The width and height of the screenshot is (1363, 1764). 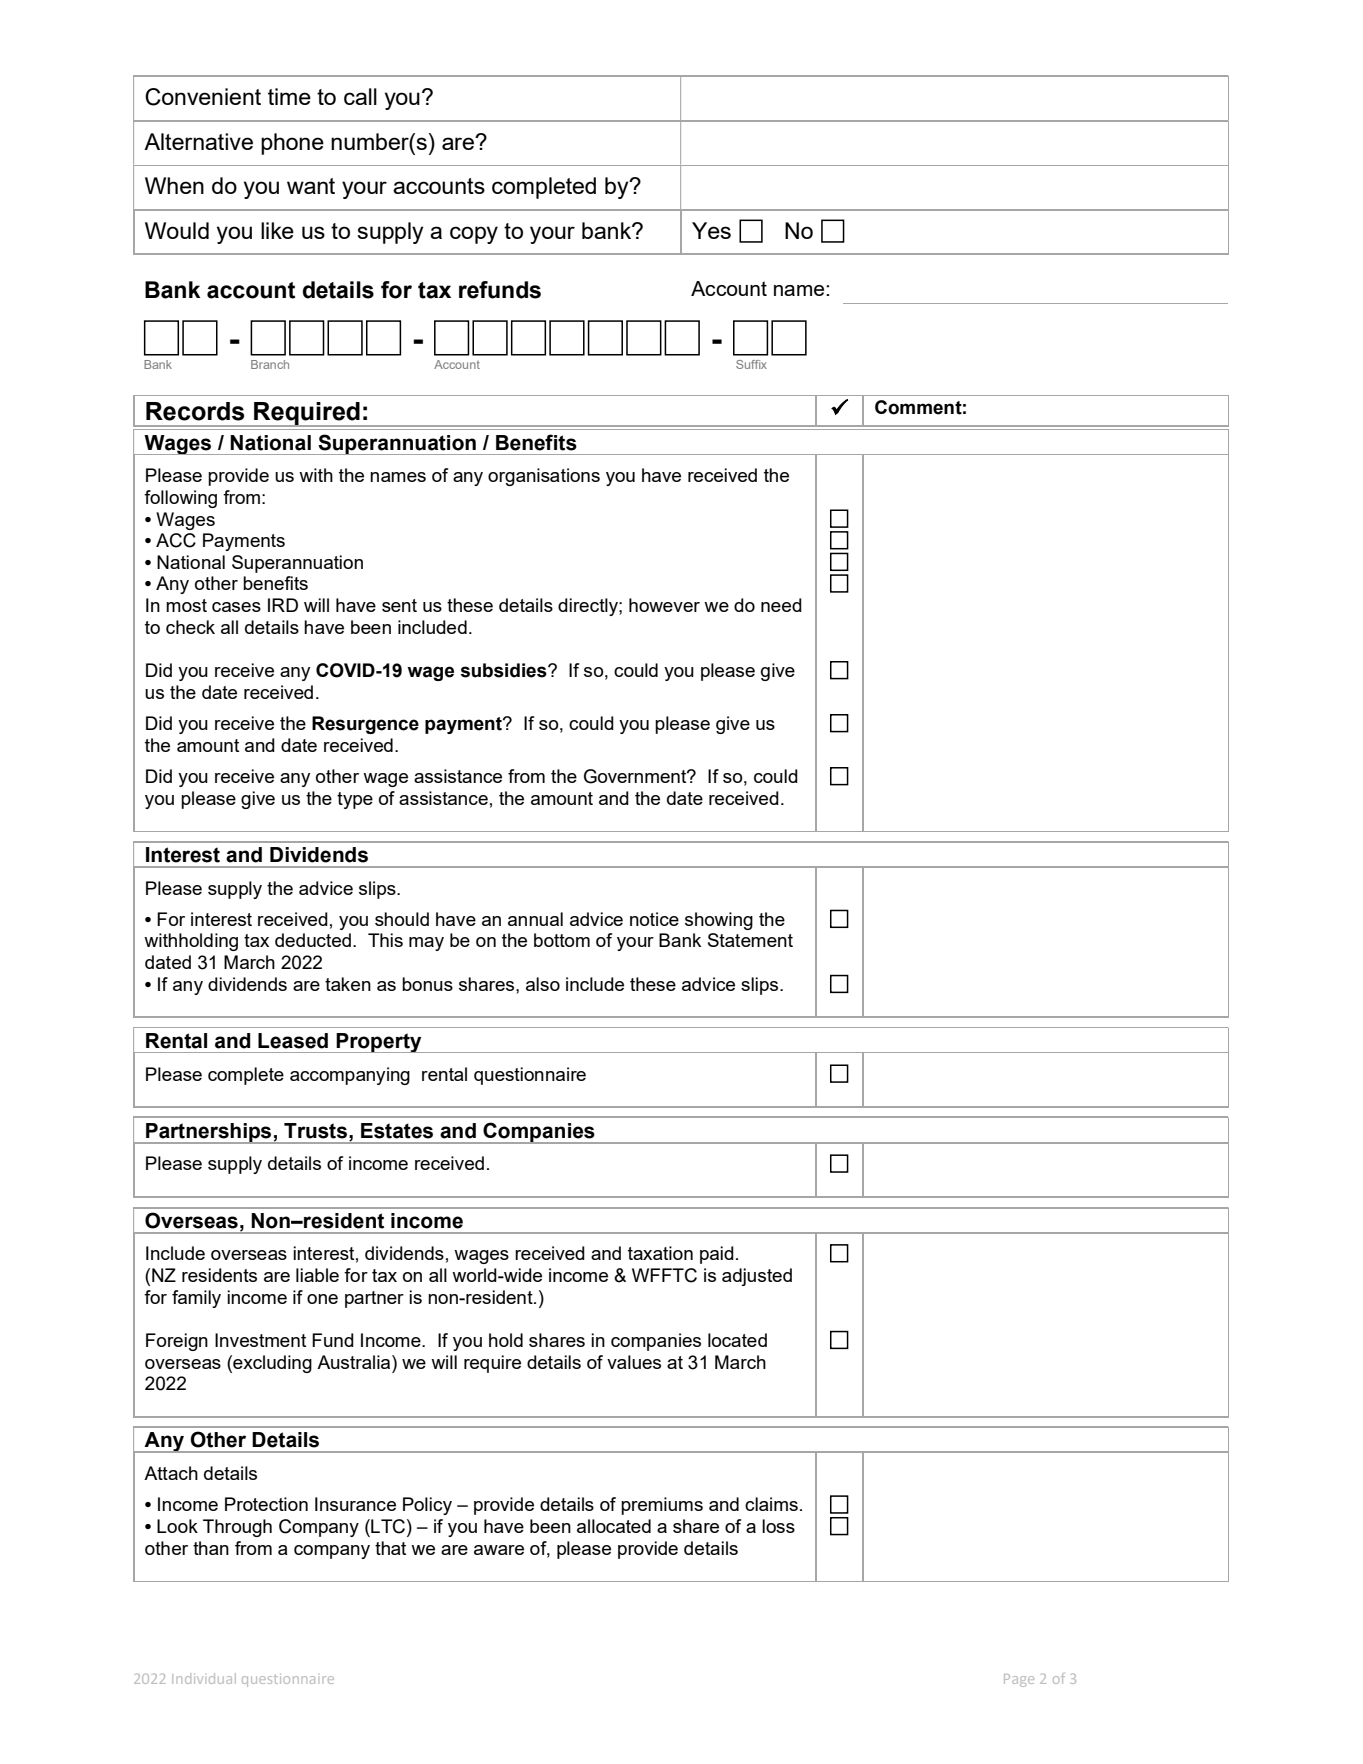 What do you see at coordinates (711, 230) in the screenshot?
I see `Yes` at bounding box center [711, 230].
